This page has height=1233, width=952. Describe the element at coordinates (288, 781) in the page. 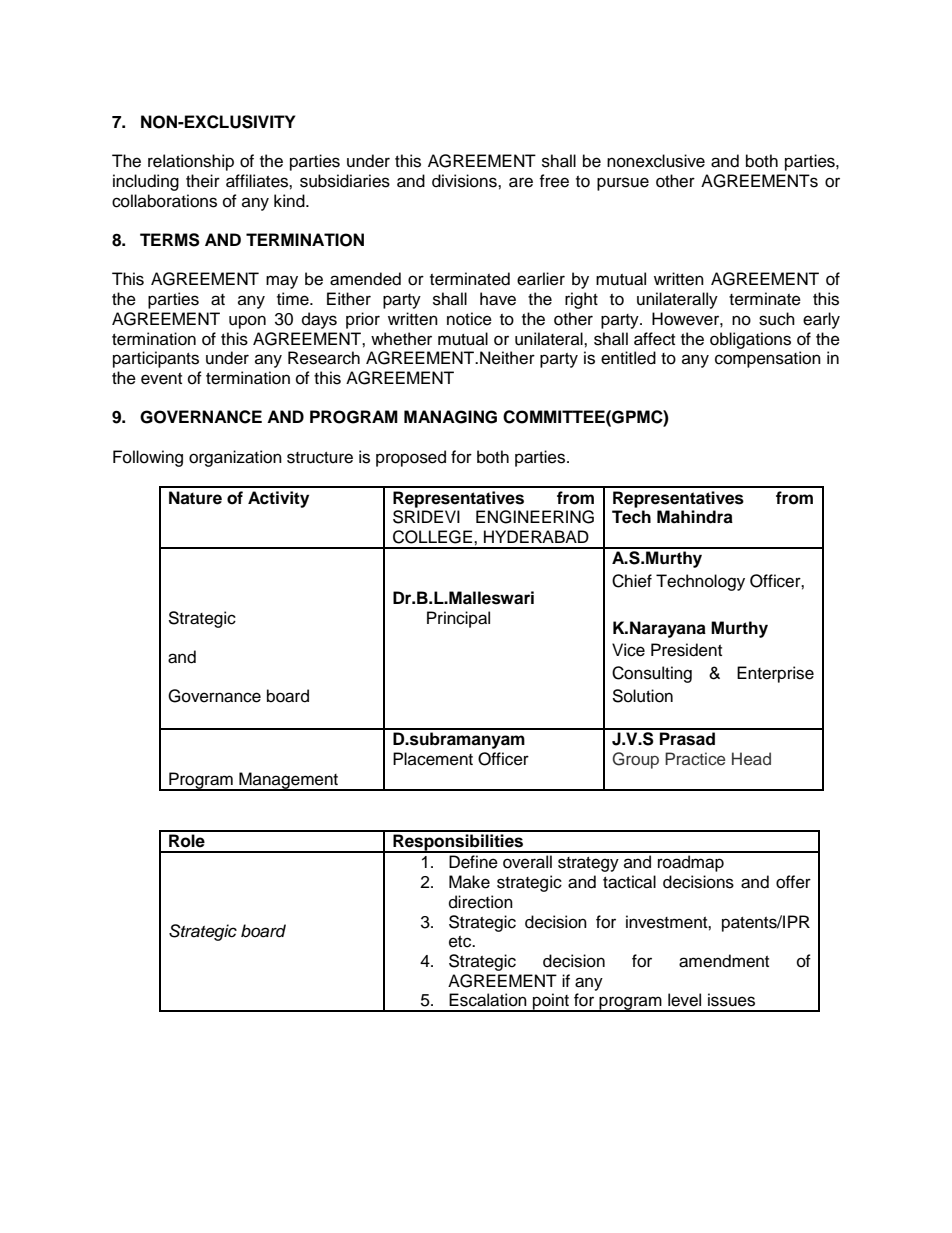

I see `Management` at that location.
